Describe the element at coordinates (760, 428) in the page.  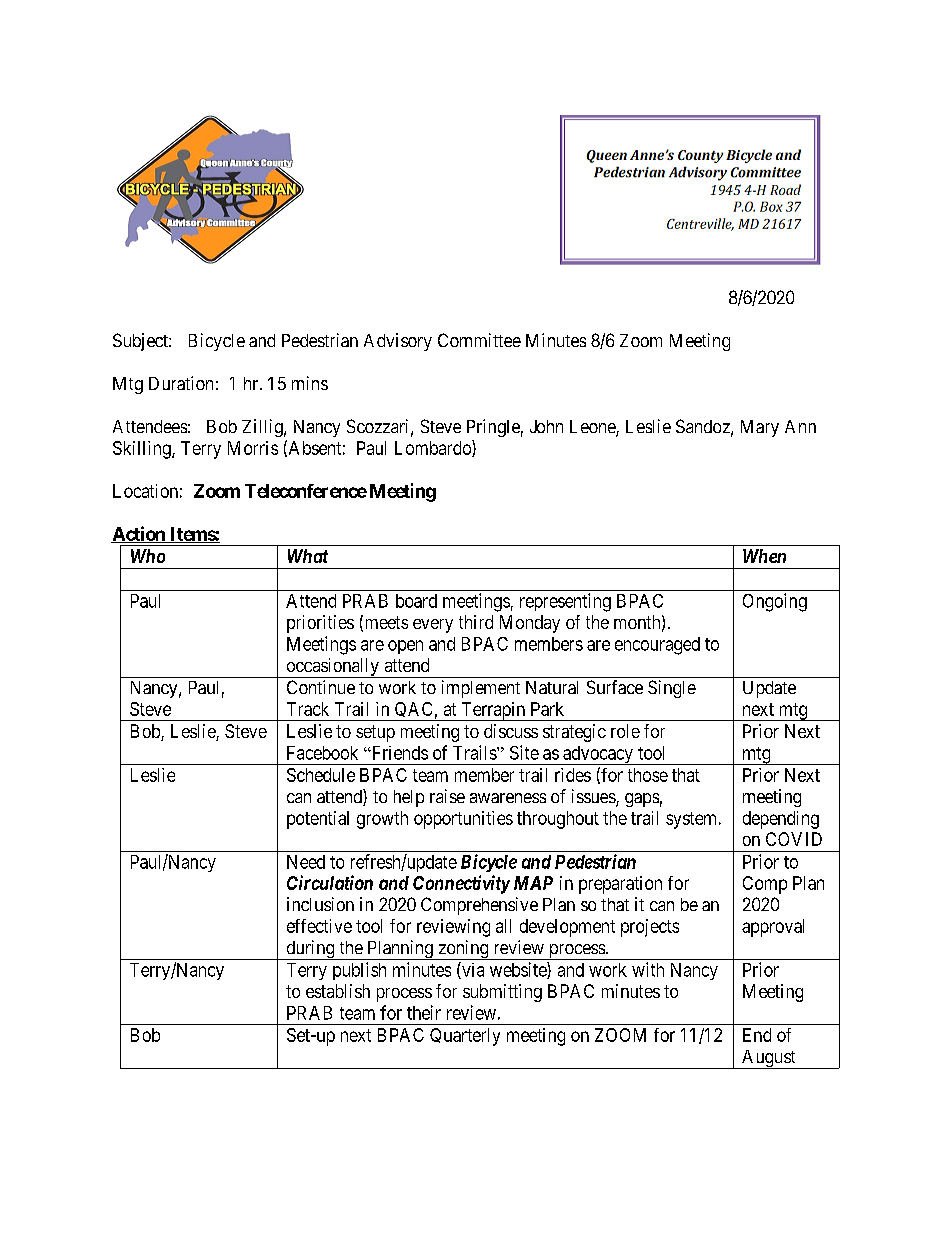
I see `Mary` at that location.
